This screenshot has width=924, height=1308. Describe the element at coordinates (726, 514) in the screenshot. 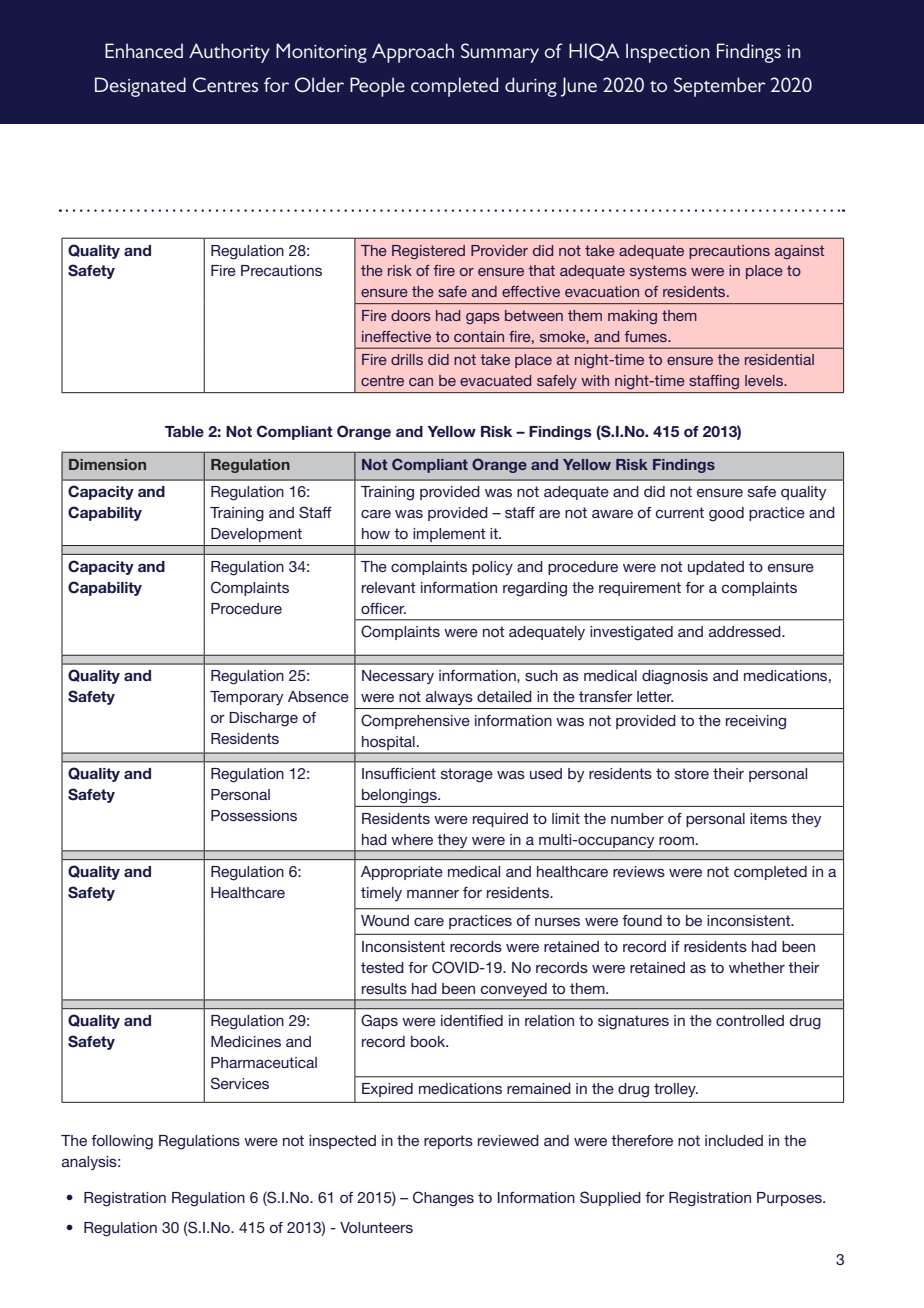

I see `good` at that location.
